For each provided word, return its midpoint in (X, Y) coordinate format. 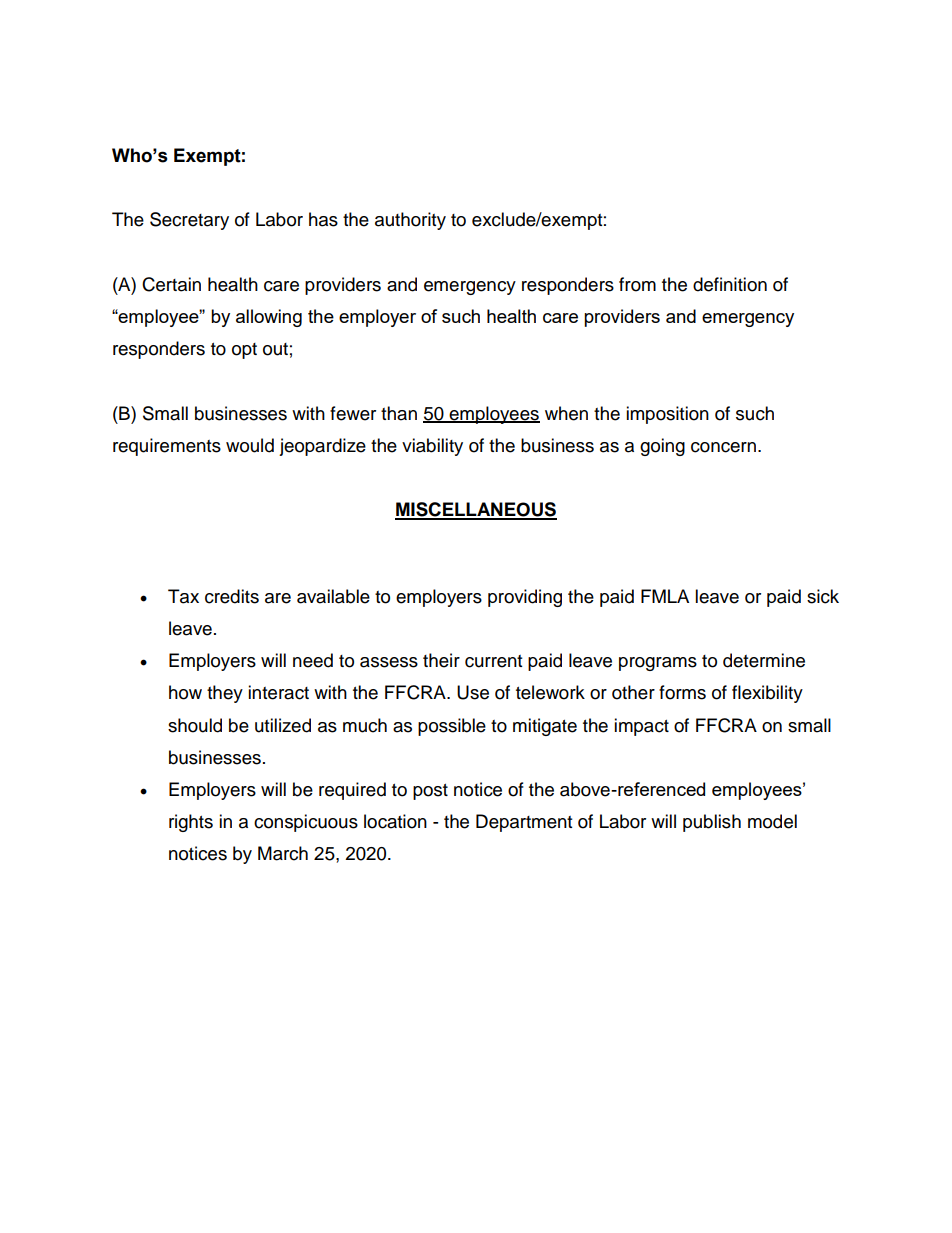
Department (524, 823)
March (283, 853)
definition (730, 284)
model (772, 821)
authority (410, 221)
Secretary (189, 221)
